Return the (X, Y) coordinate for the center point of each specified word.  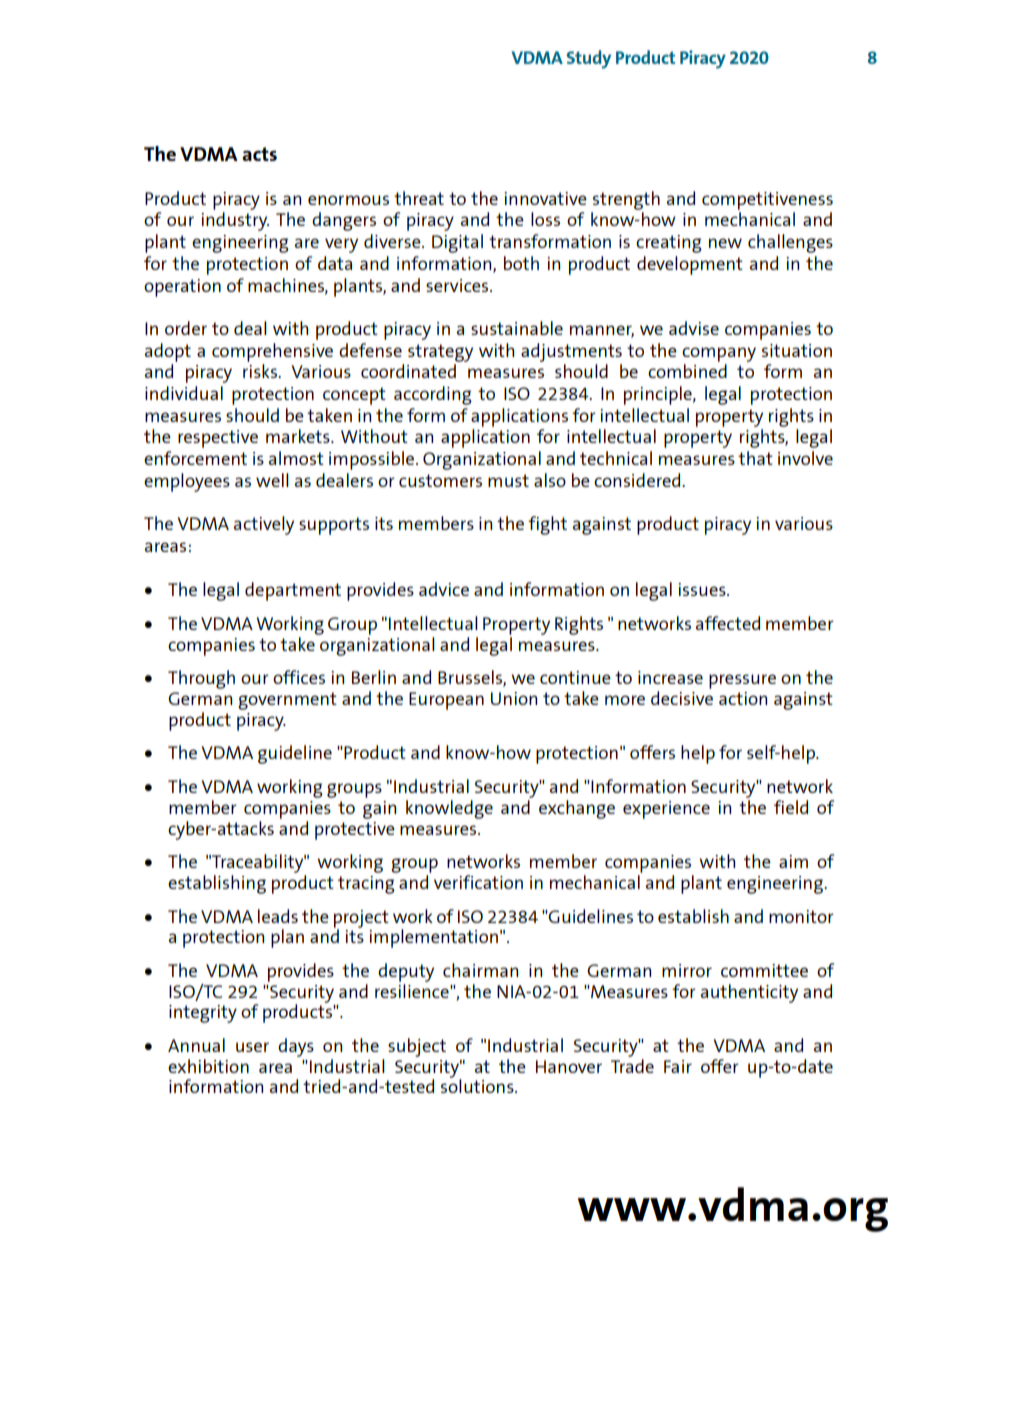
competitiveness (767, 201)
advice (444, 589)
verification (478, 882)
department (293, 591)
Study (589, 59)
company (719, 354)
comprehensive (272, 352)
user (252, 1047)
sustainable (517, 328)
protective (355, 831)
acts (259, 154)
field (791, 807)
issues (703, 589)
